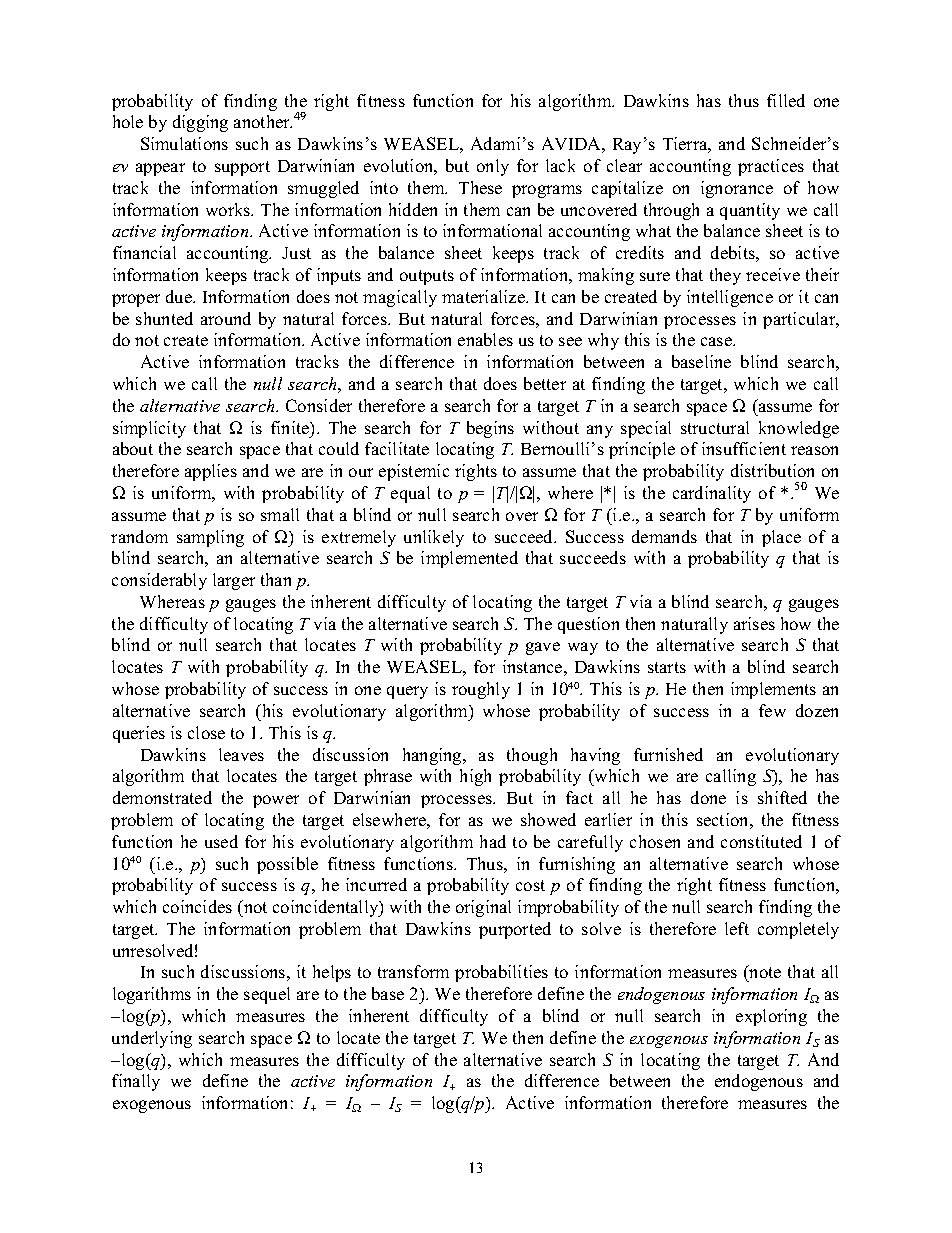 Image resolution: width=952 pixels, height=1233 pixels. I want to click on larger, so click(234, 581).
